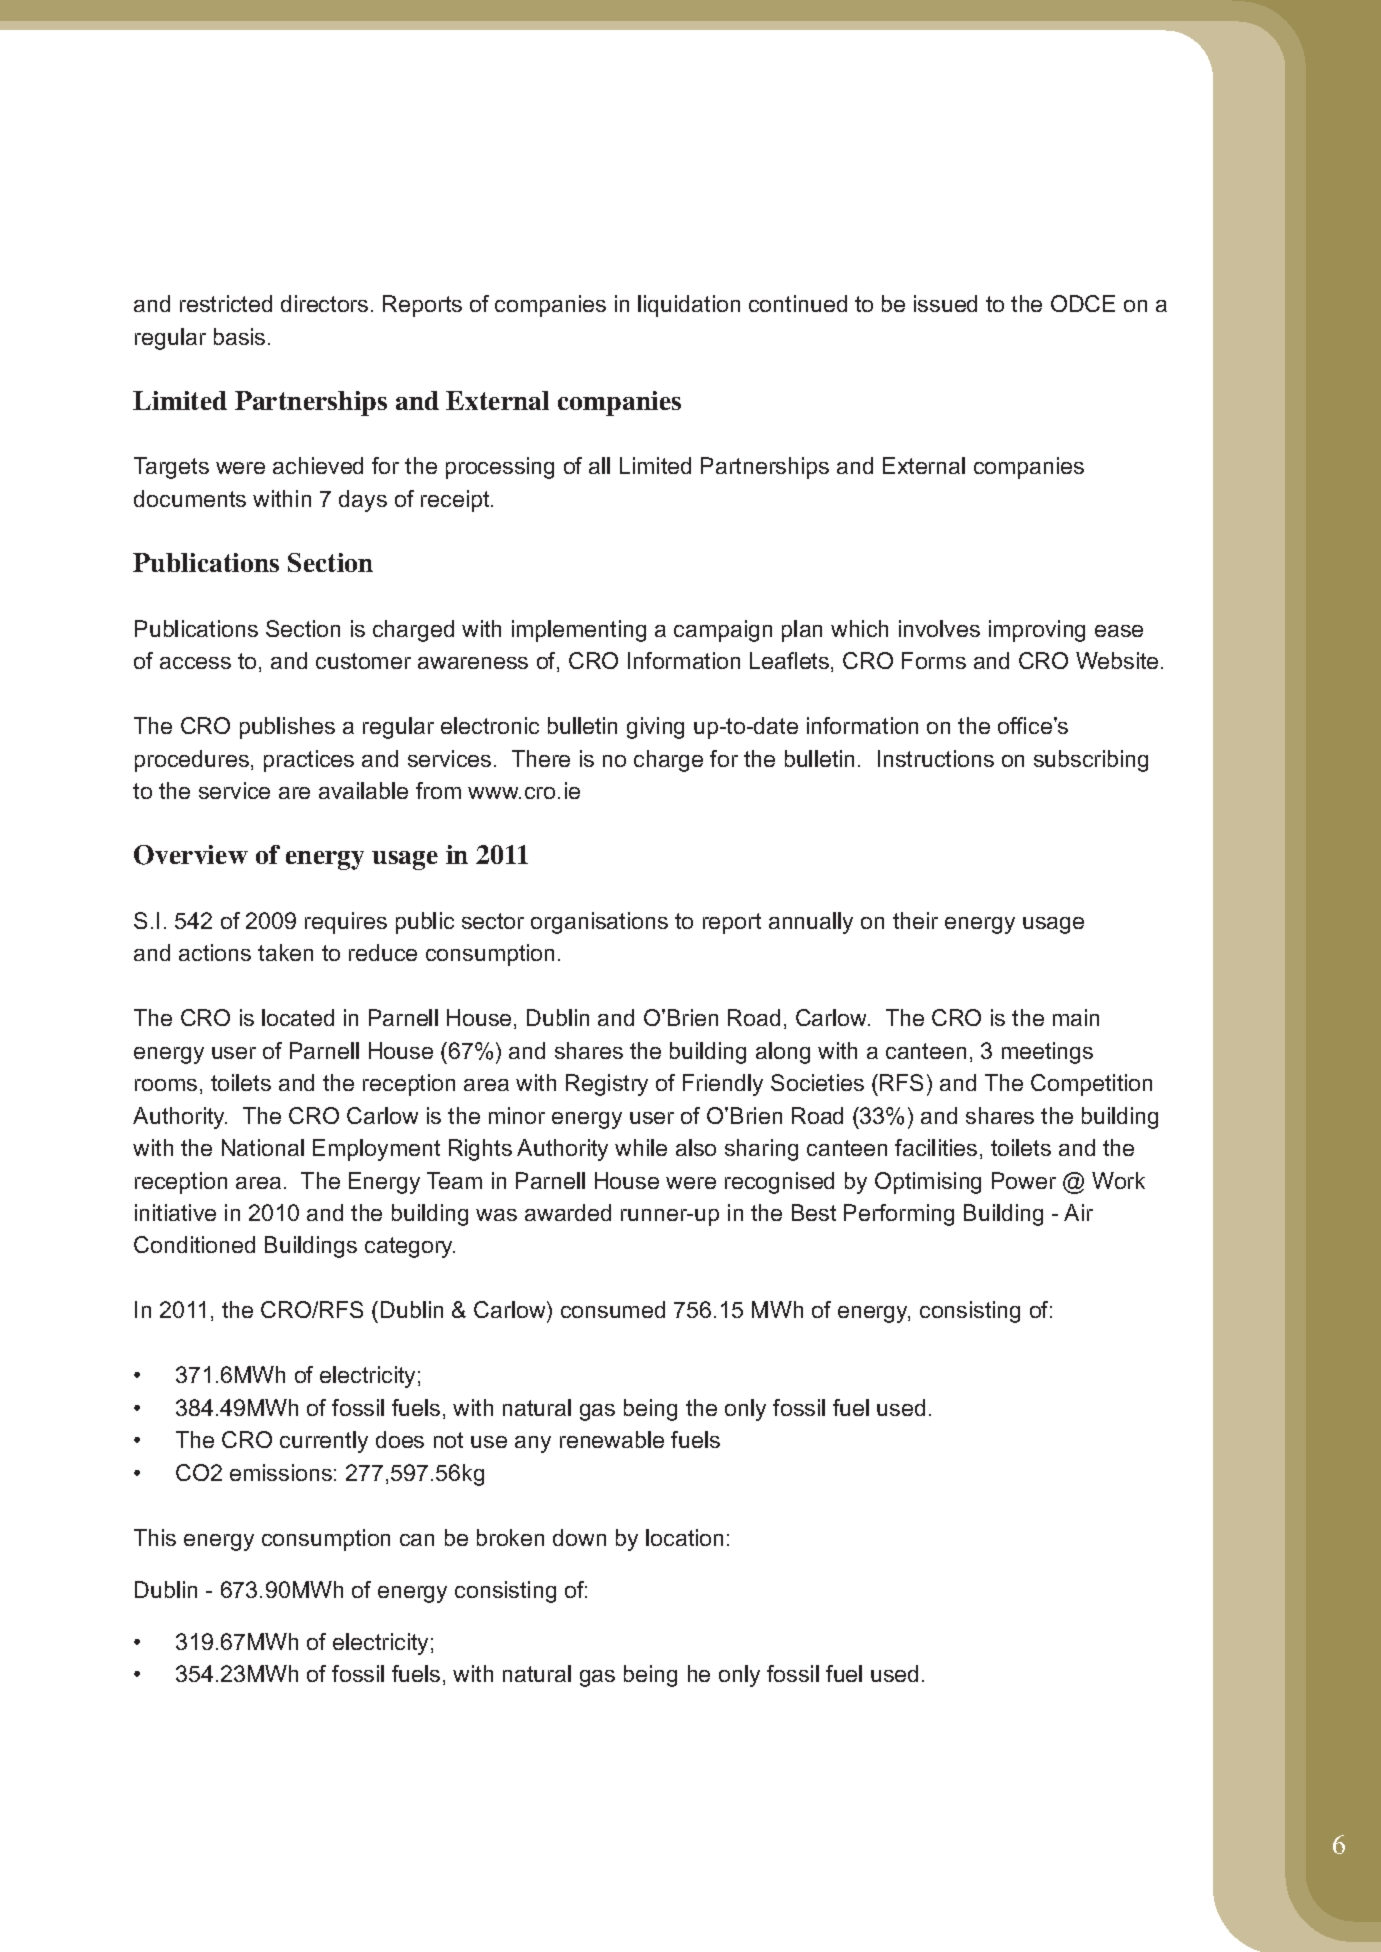 Image resolution: width=1381 pixels, height=1952 pixels. What do you see at coordinates (568, 1212) in the screenshot?
I see `awarded` at bounding box center [568, 1212].
